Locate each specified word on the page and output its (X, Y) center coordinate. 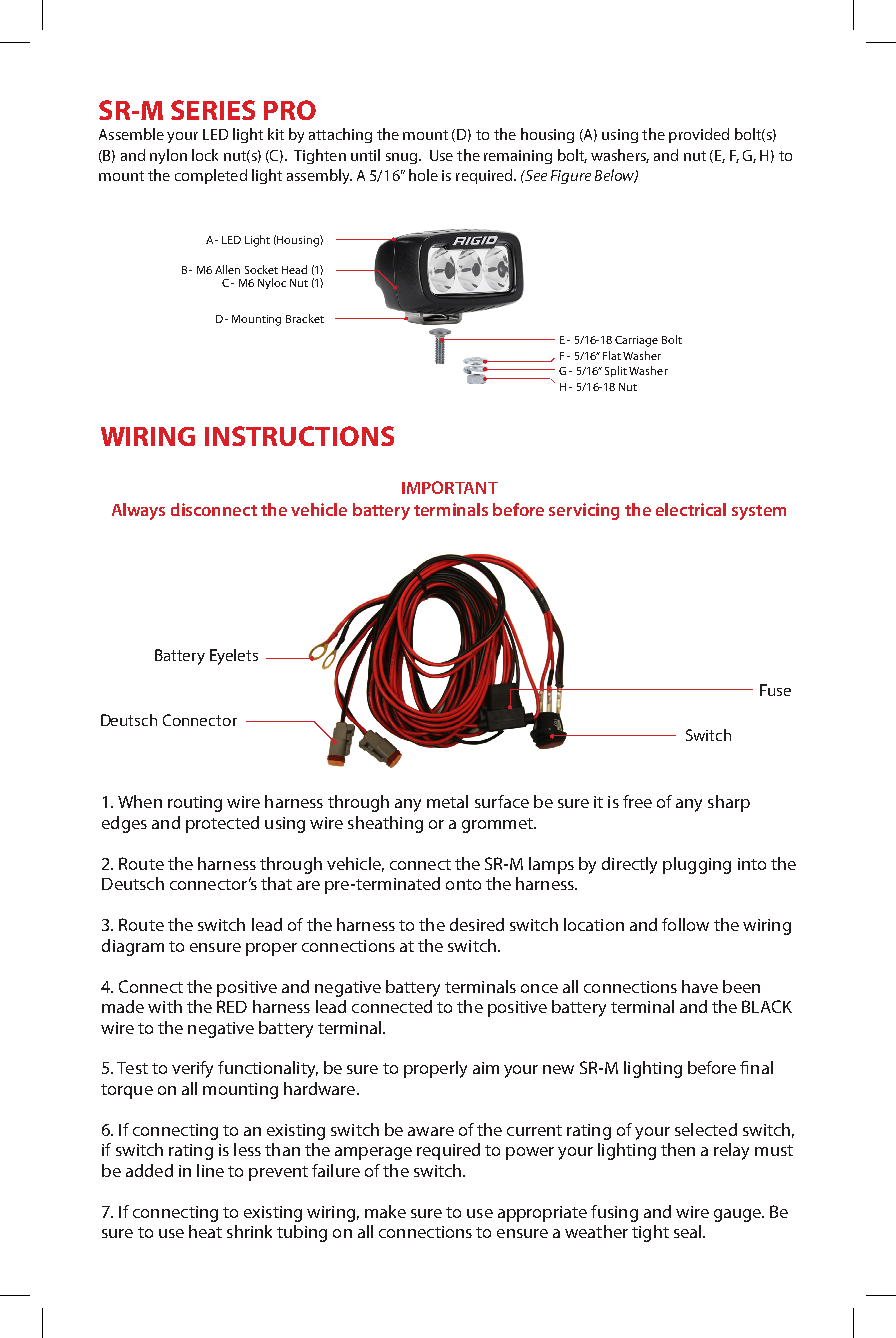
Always (138, 511)
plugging (697, 865)
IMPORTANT (450, 487)
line (210, 1170)
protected (222, 824)
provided (699, 135)
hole (423, 175)
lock (205, 155)
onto (463, 884)
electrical (691, 509)
